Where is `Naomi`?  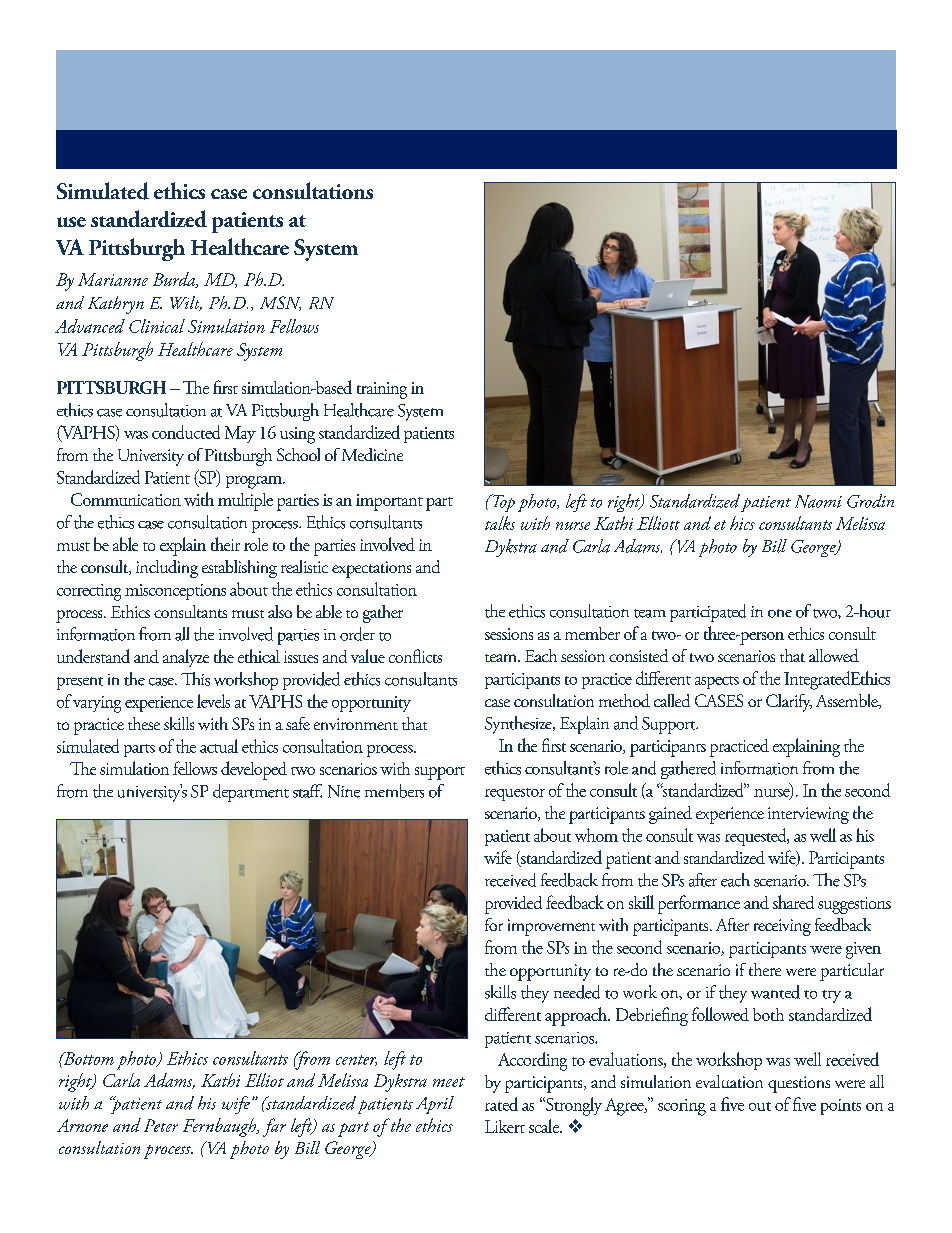 Naomi is located at coordinates (818, 501).
